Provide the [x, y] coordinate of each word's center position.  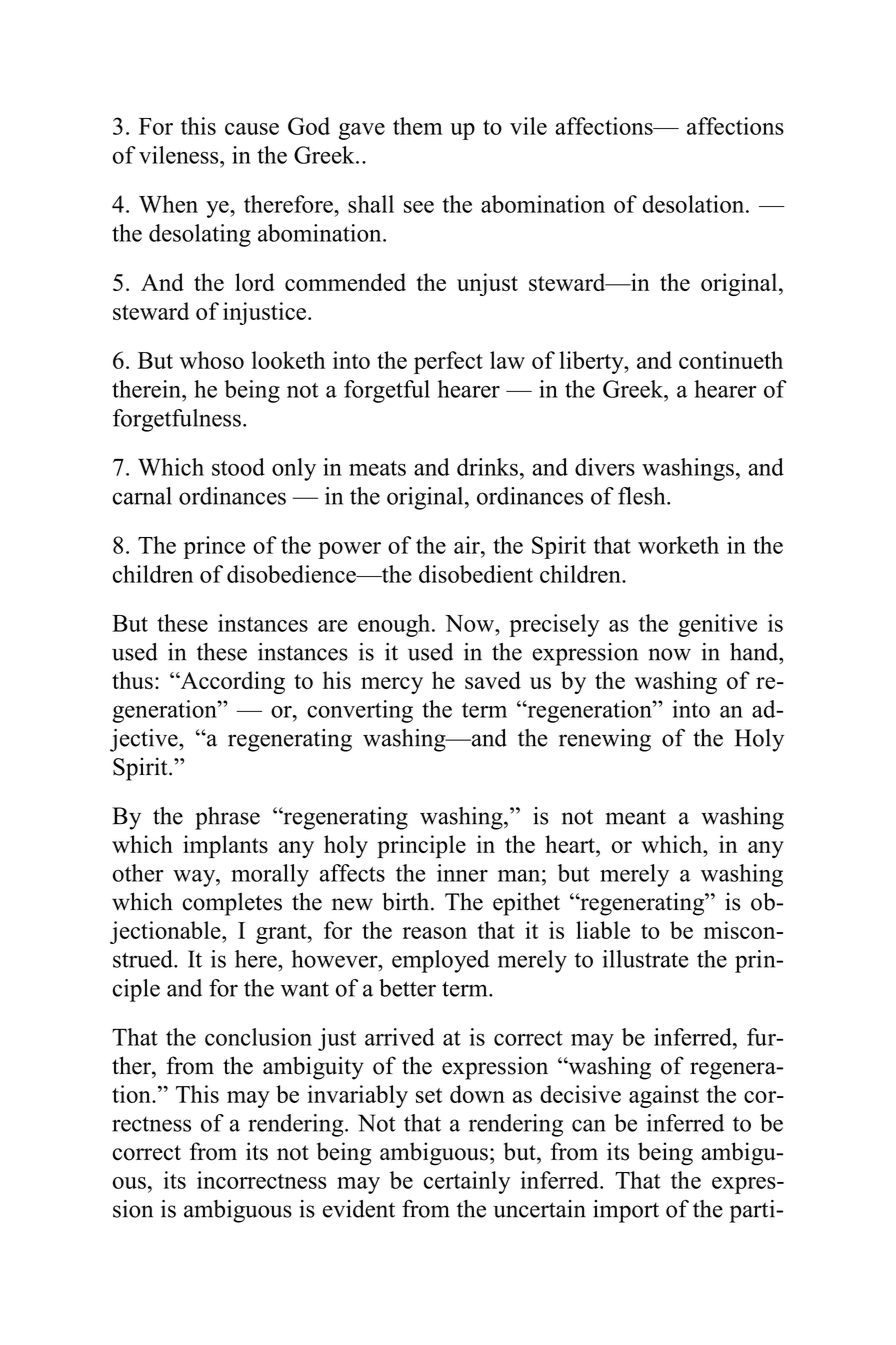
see [419, 207]
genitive [717, 625]
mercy [392, 685]
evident [359, 1209]
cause [252, 129]
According [231, 682]
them [418, 126]
